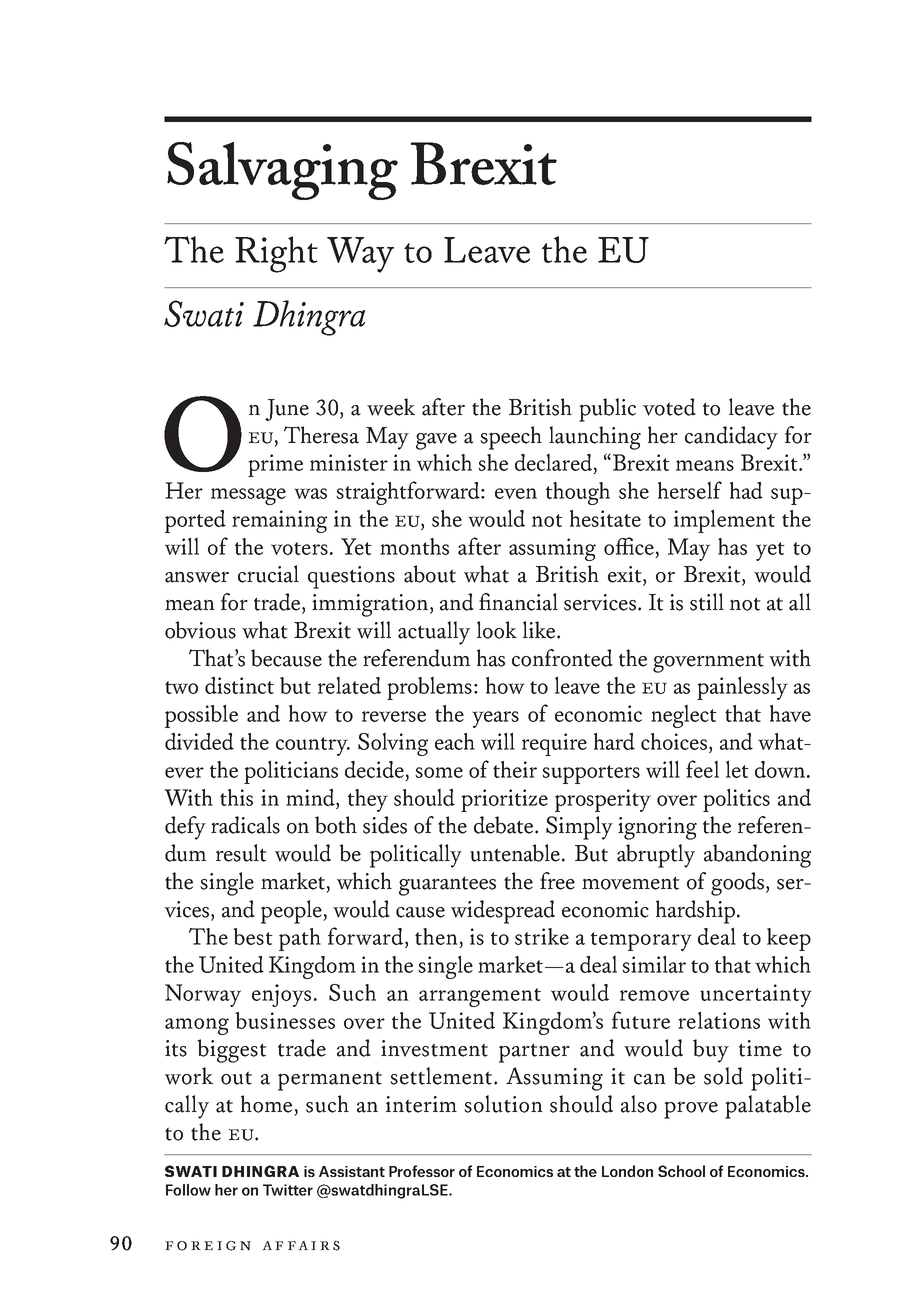  What do you see at coordinates (422, 1171) in the document?
I see `Professor` at bounding box center [422, 1171].
